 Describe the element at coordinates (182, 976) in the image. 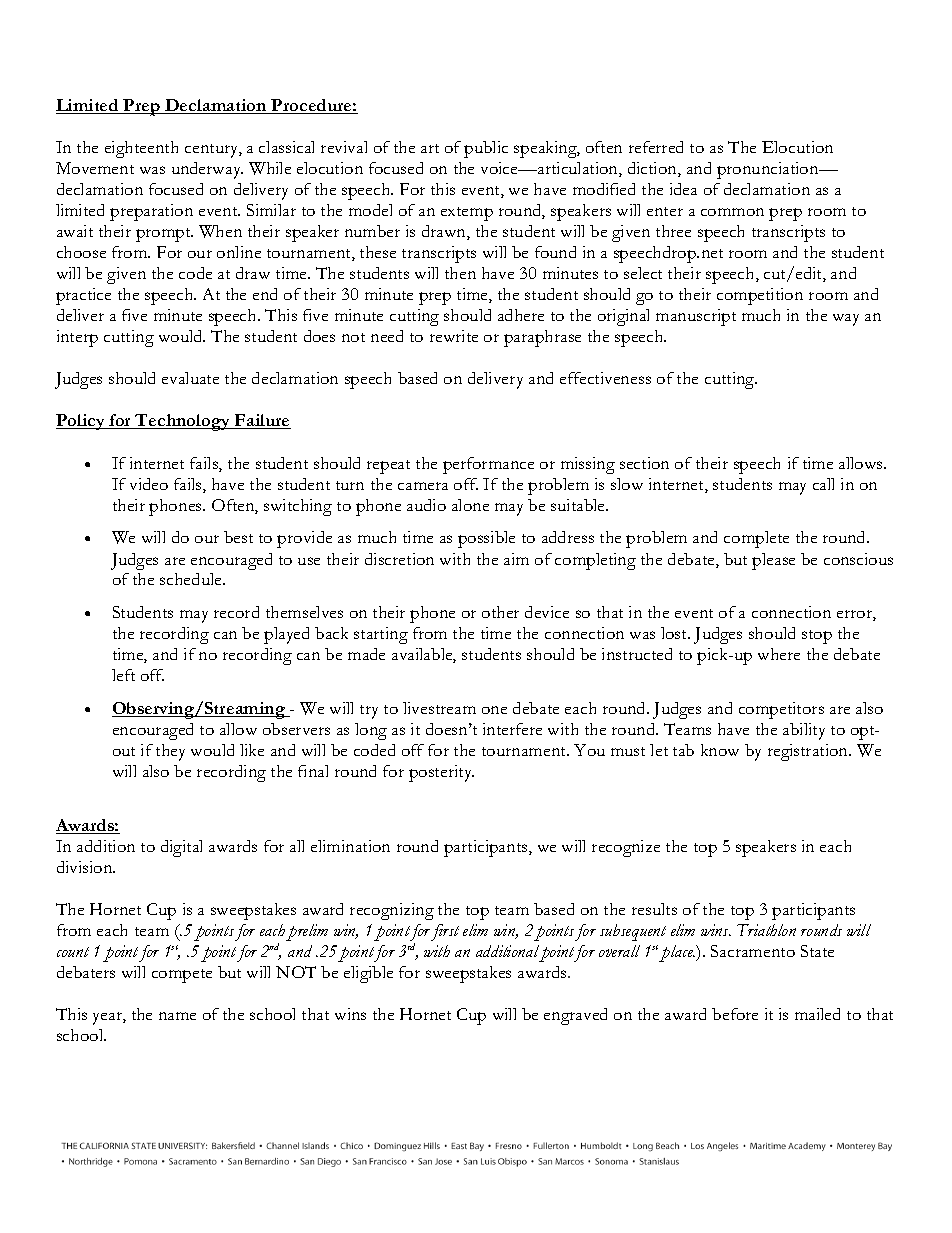

I see `compete` at that location.
